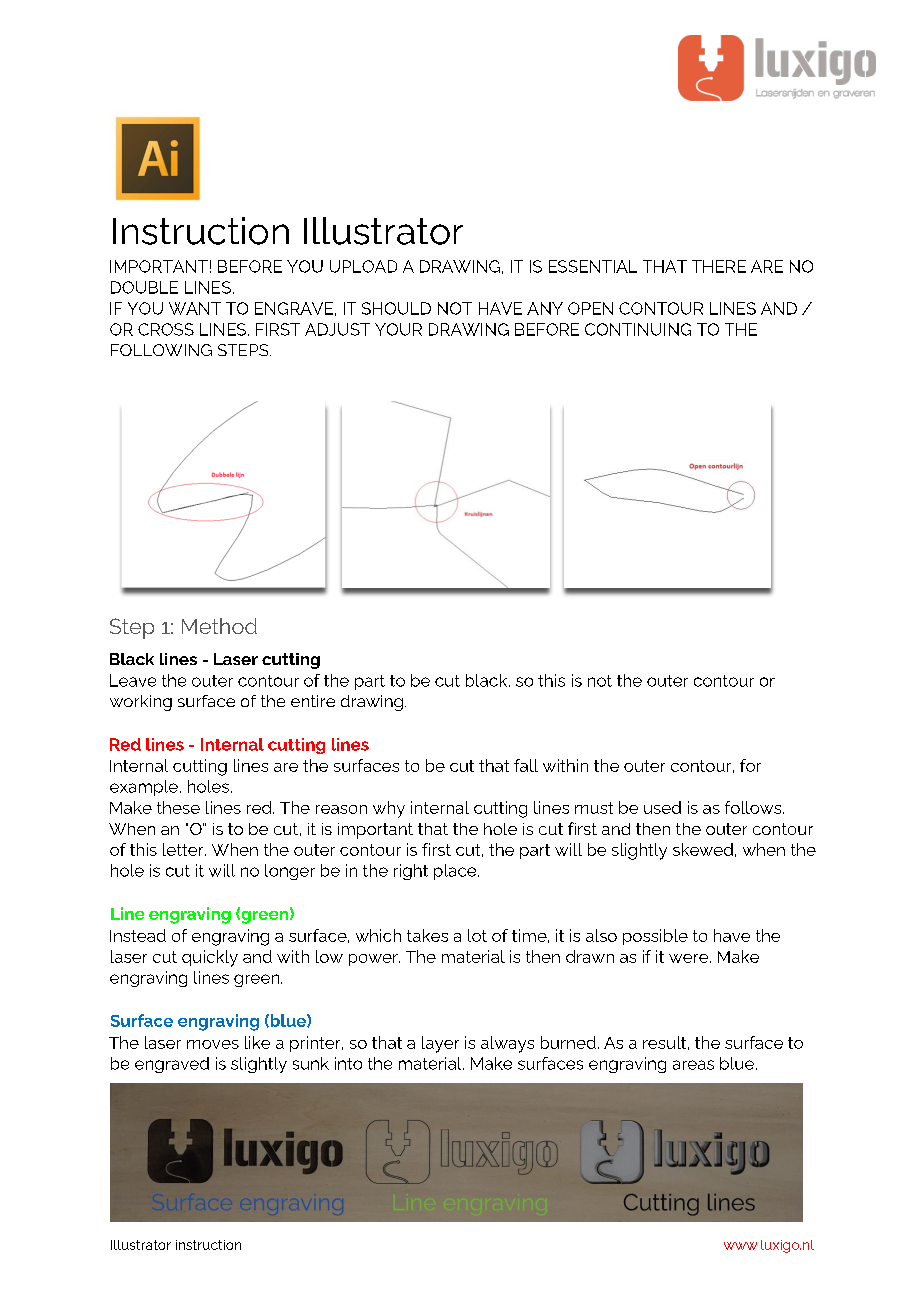 The image size is (924, 1308). I want to click on letter, so click(184, 849).
